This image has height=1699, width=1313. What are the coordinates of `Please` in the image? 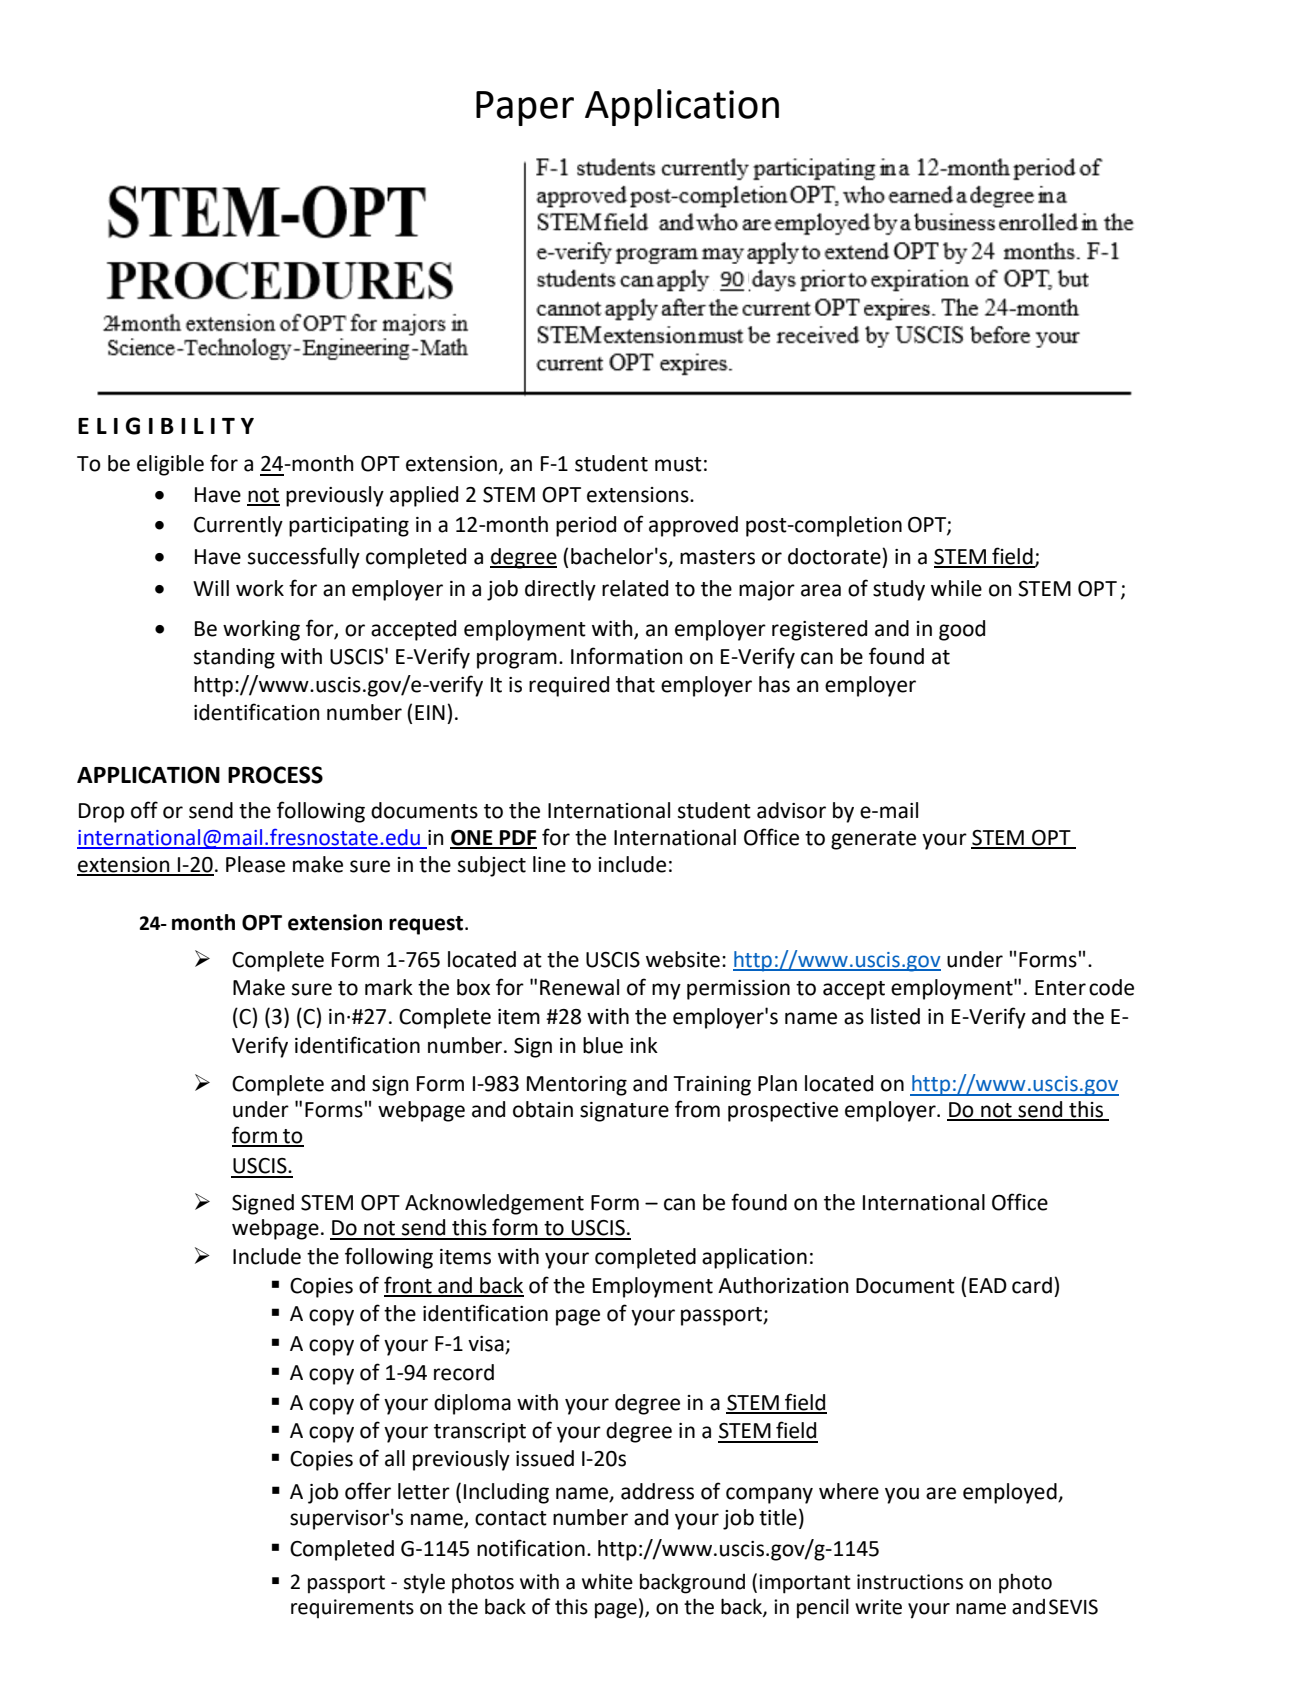 It's located at (255, 864).
